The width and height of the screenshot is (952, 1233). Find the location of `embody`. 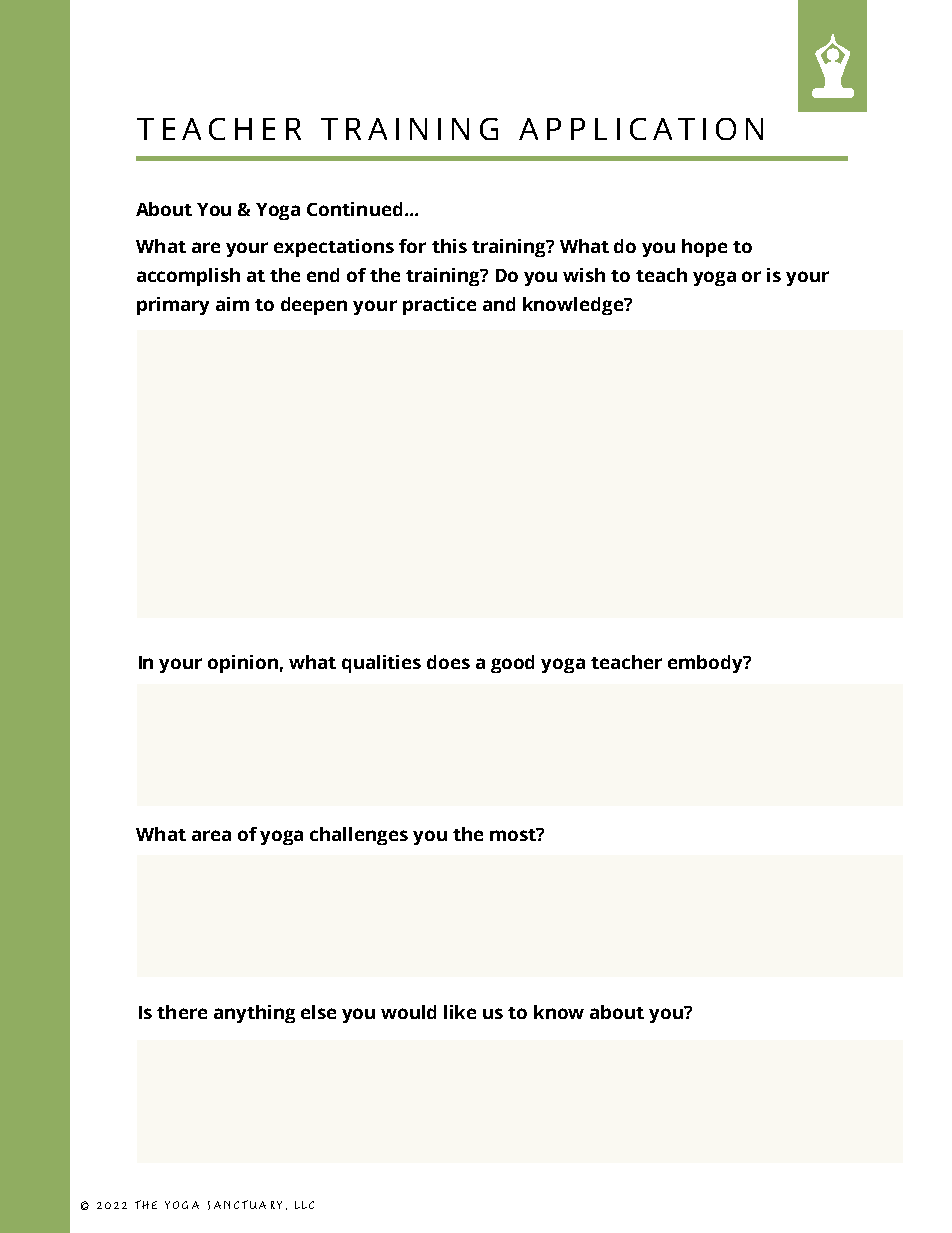

embody is located at coordinates (706, 664).
